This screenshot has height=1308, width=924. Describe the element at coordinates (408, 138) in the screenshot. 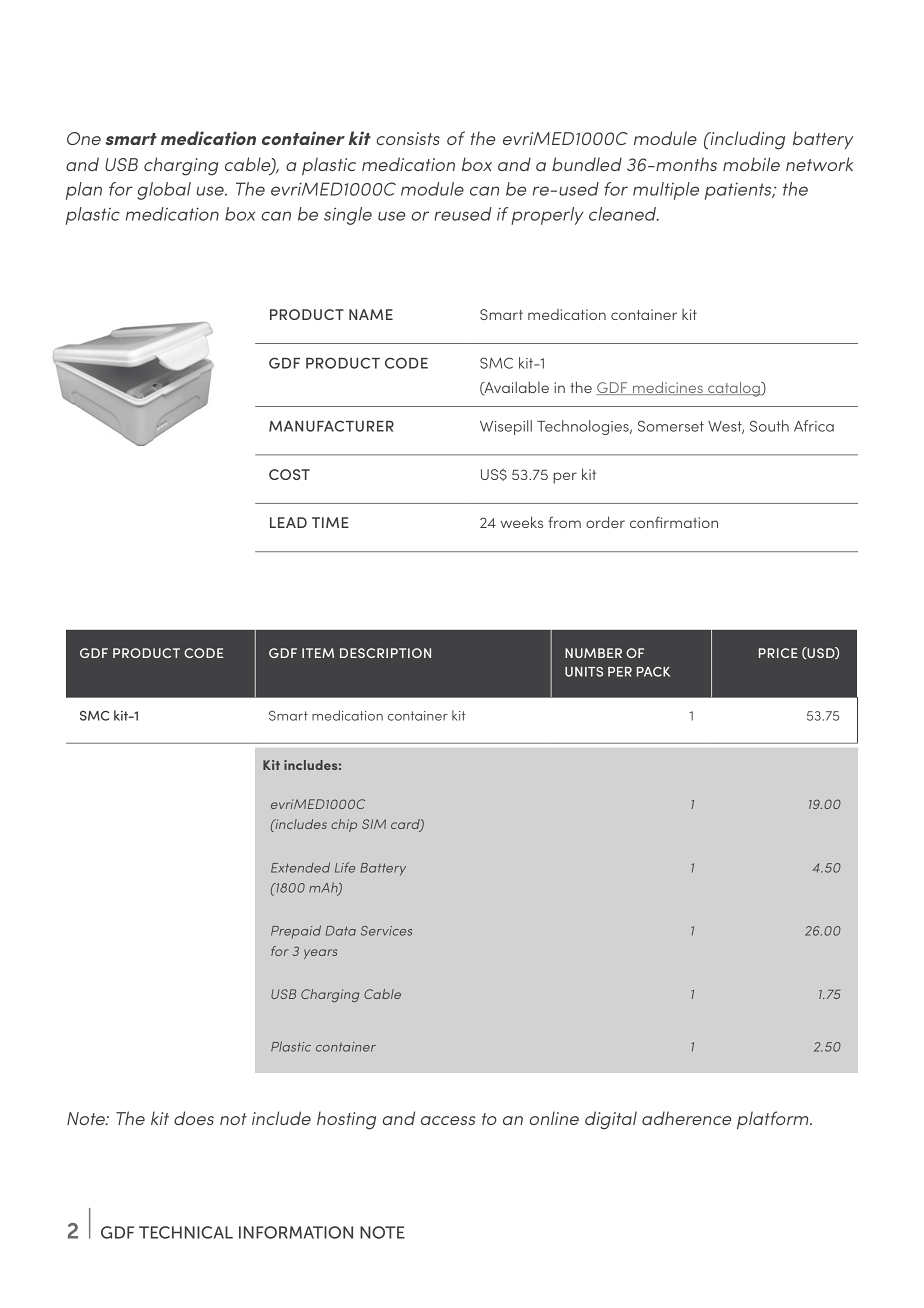

I see `consists` at that location.
